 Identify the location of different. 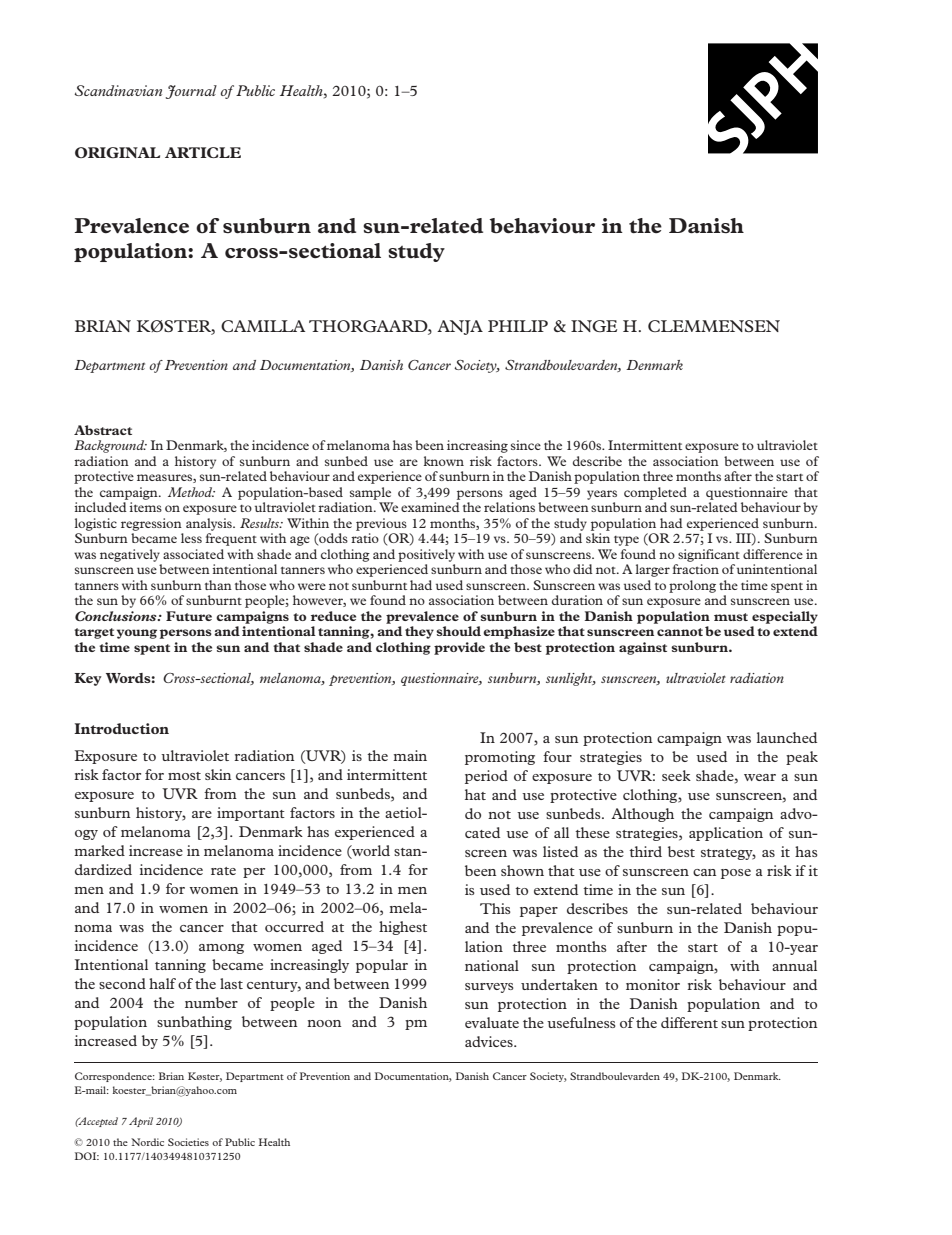
(689, 1022).
